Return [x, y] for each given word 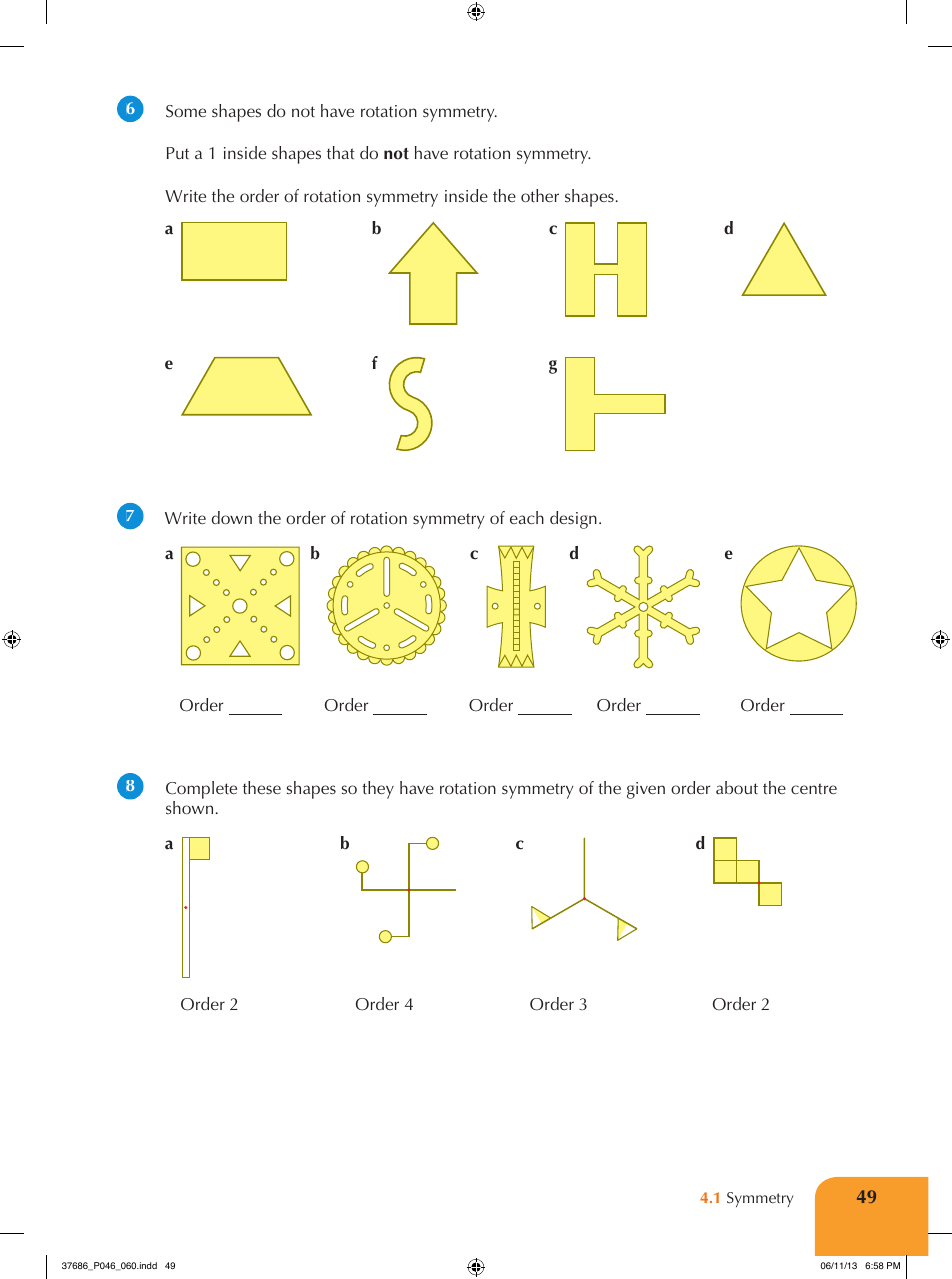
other [540, 195]
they [378, 790]
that [341, 152]
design [573, 520]
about [737, 787]
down [232, 517]
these [262, 787]
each [527, 517]
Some [186, 111]
